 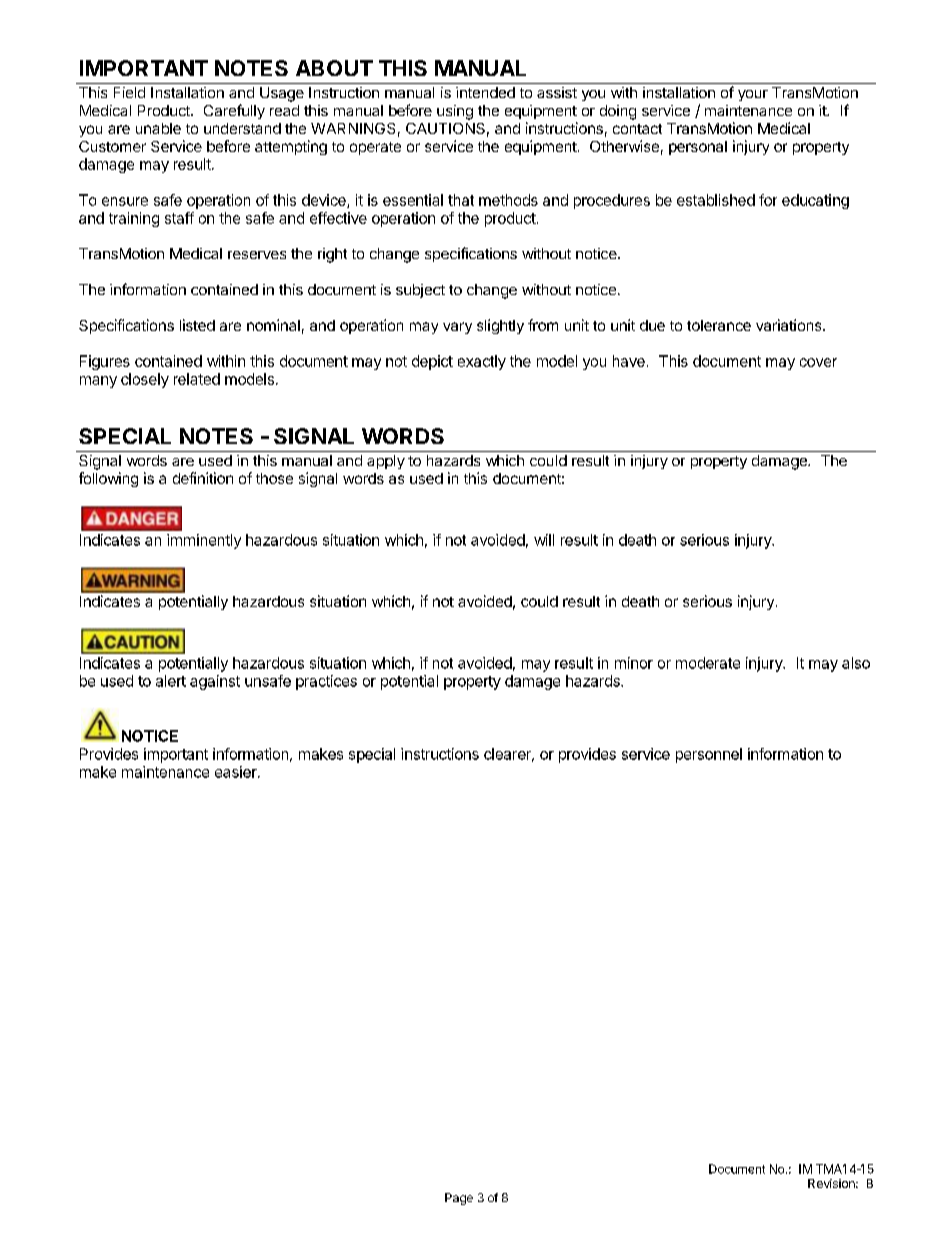 I want to click on Carefully, so click(x=234, y=111).
